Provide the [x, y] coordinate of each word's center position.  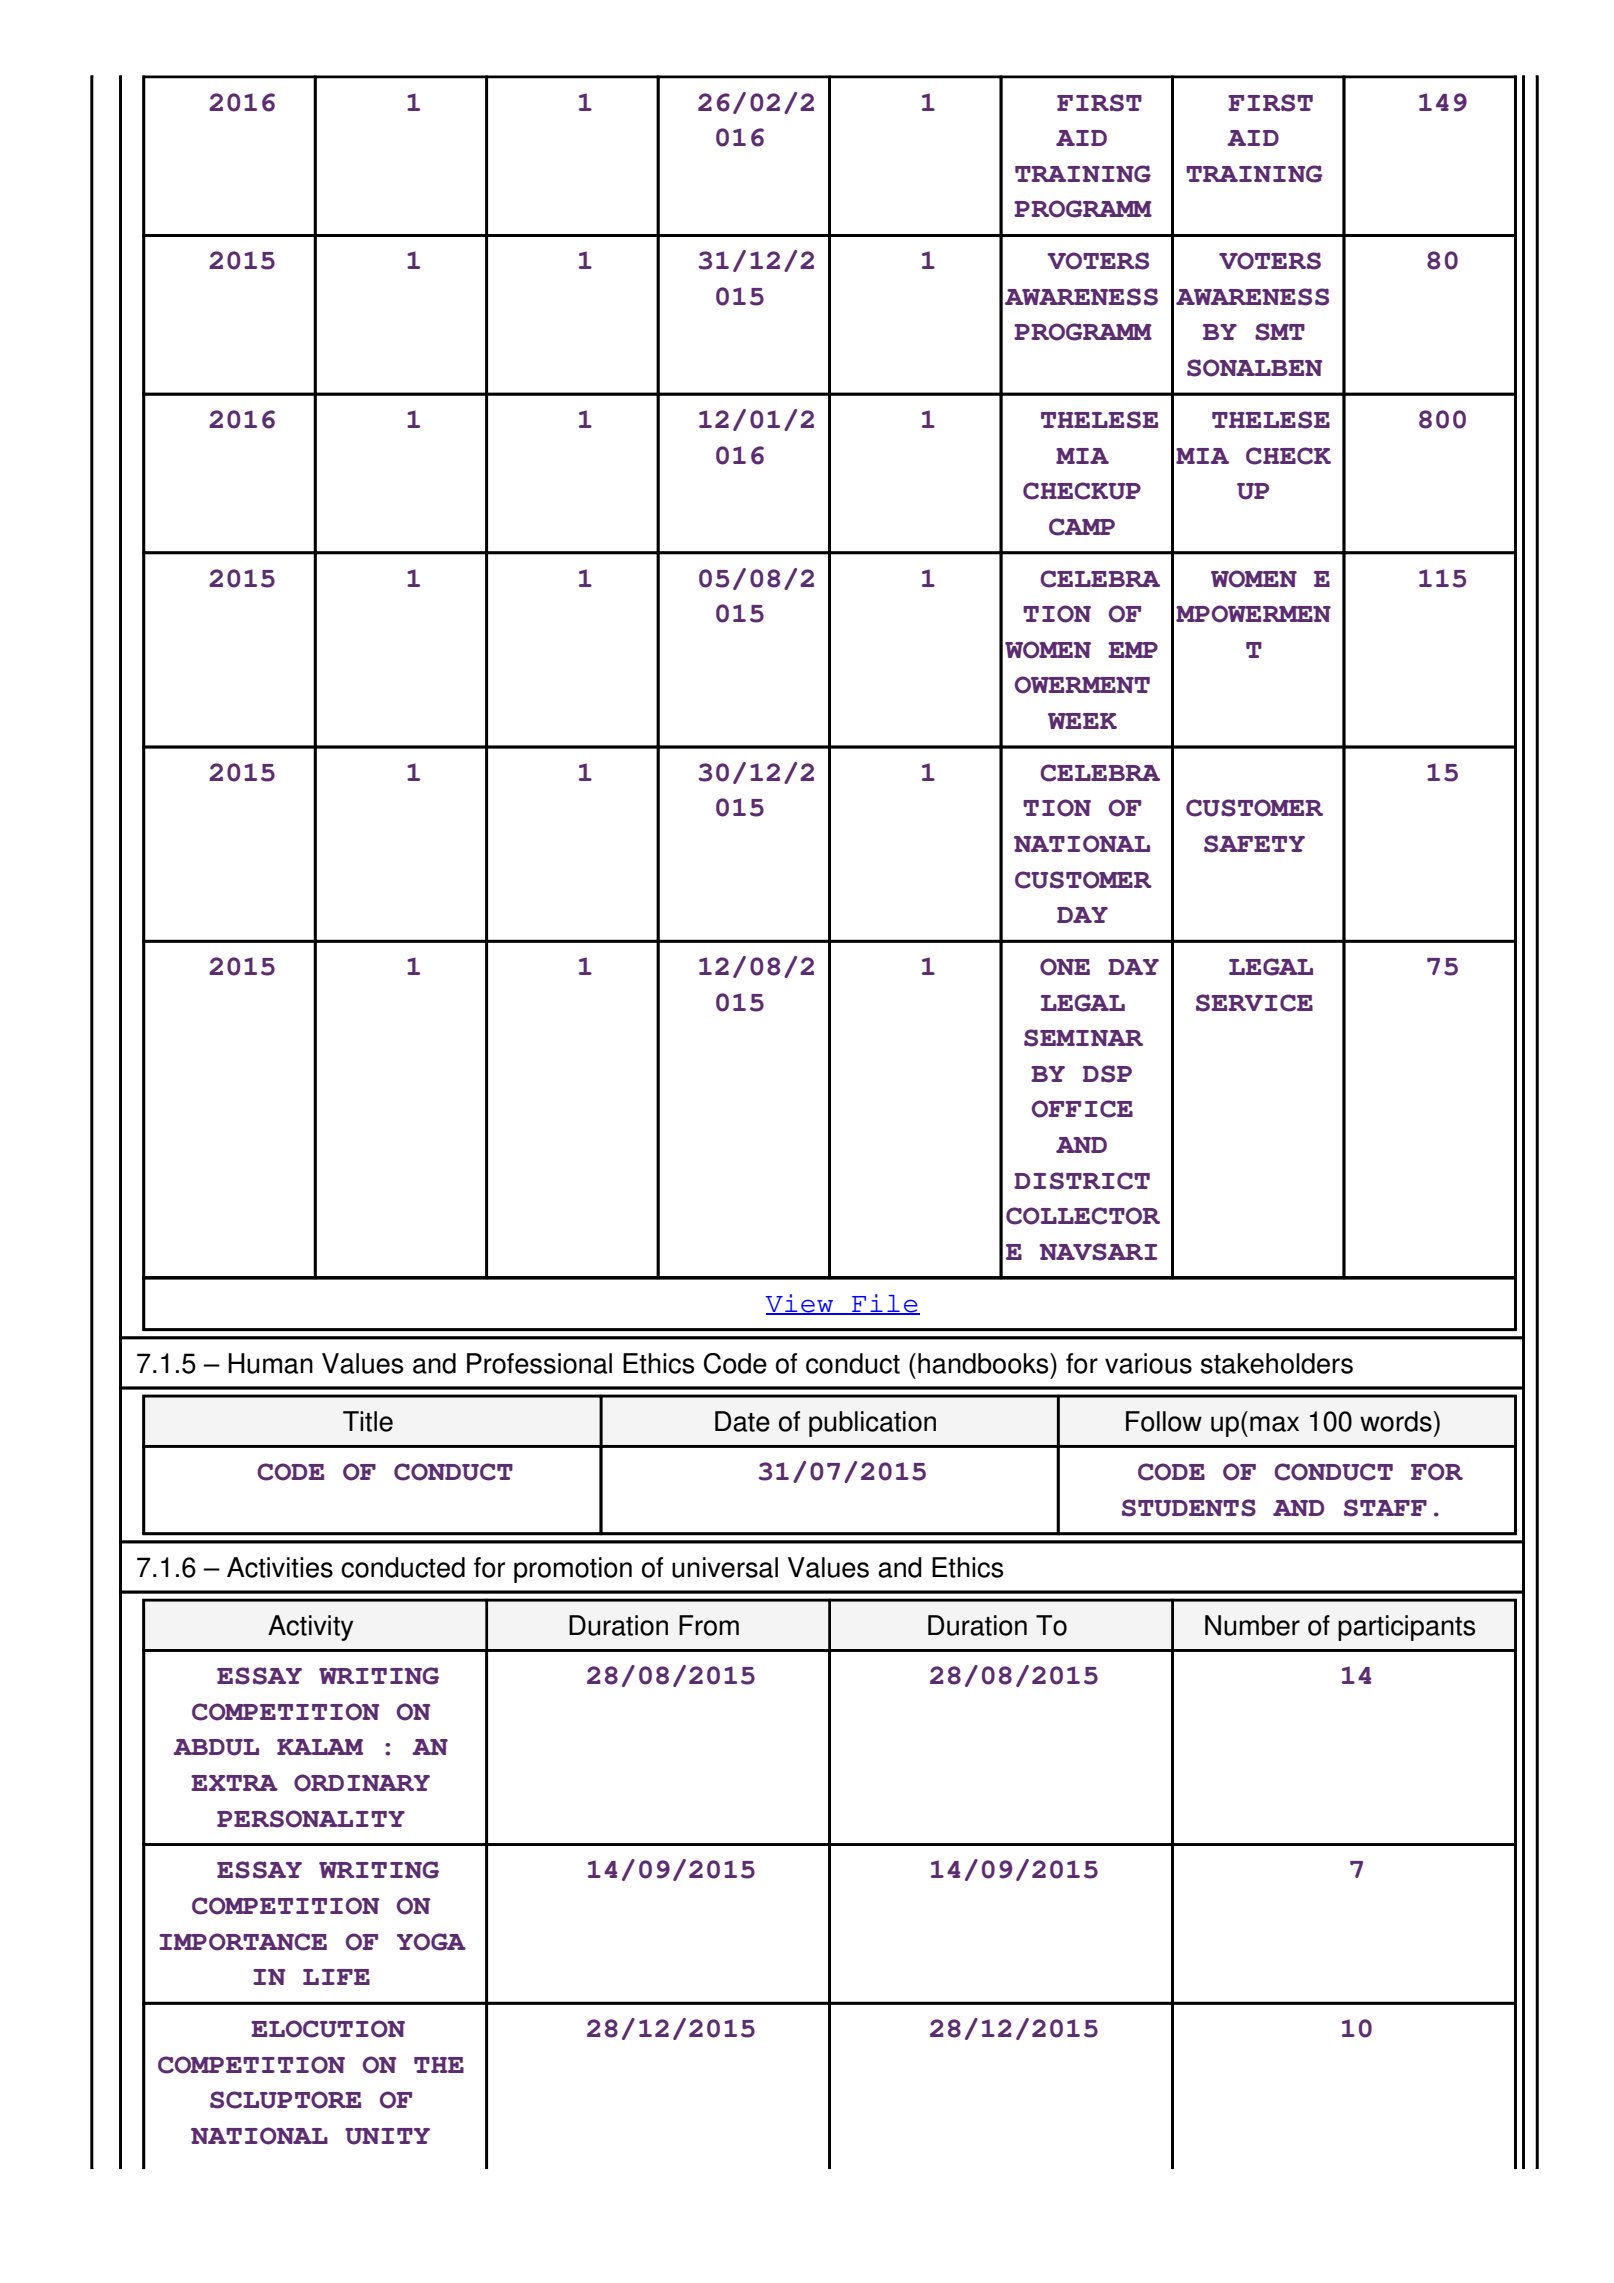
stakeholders [1277, 1363]
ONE [1065, 967]
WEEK [1082, 721]
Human [270, 1363]
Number [1252, 1625]
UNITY [387, 2136]
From [709, 1625]
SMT [1280, 332]
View [801, 1304]
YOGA [431, 1942]
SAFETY [1254, 844]
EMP [1133, 650]
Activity [310, 1628]
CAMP [1082, 527]
